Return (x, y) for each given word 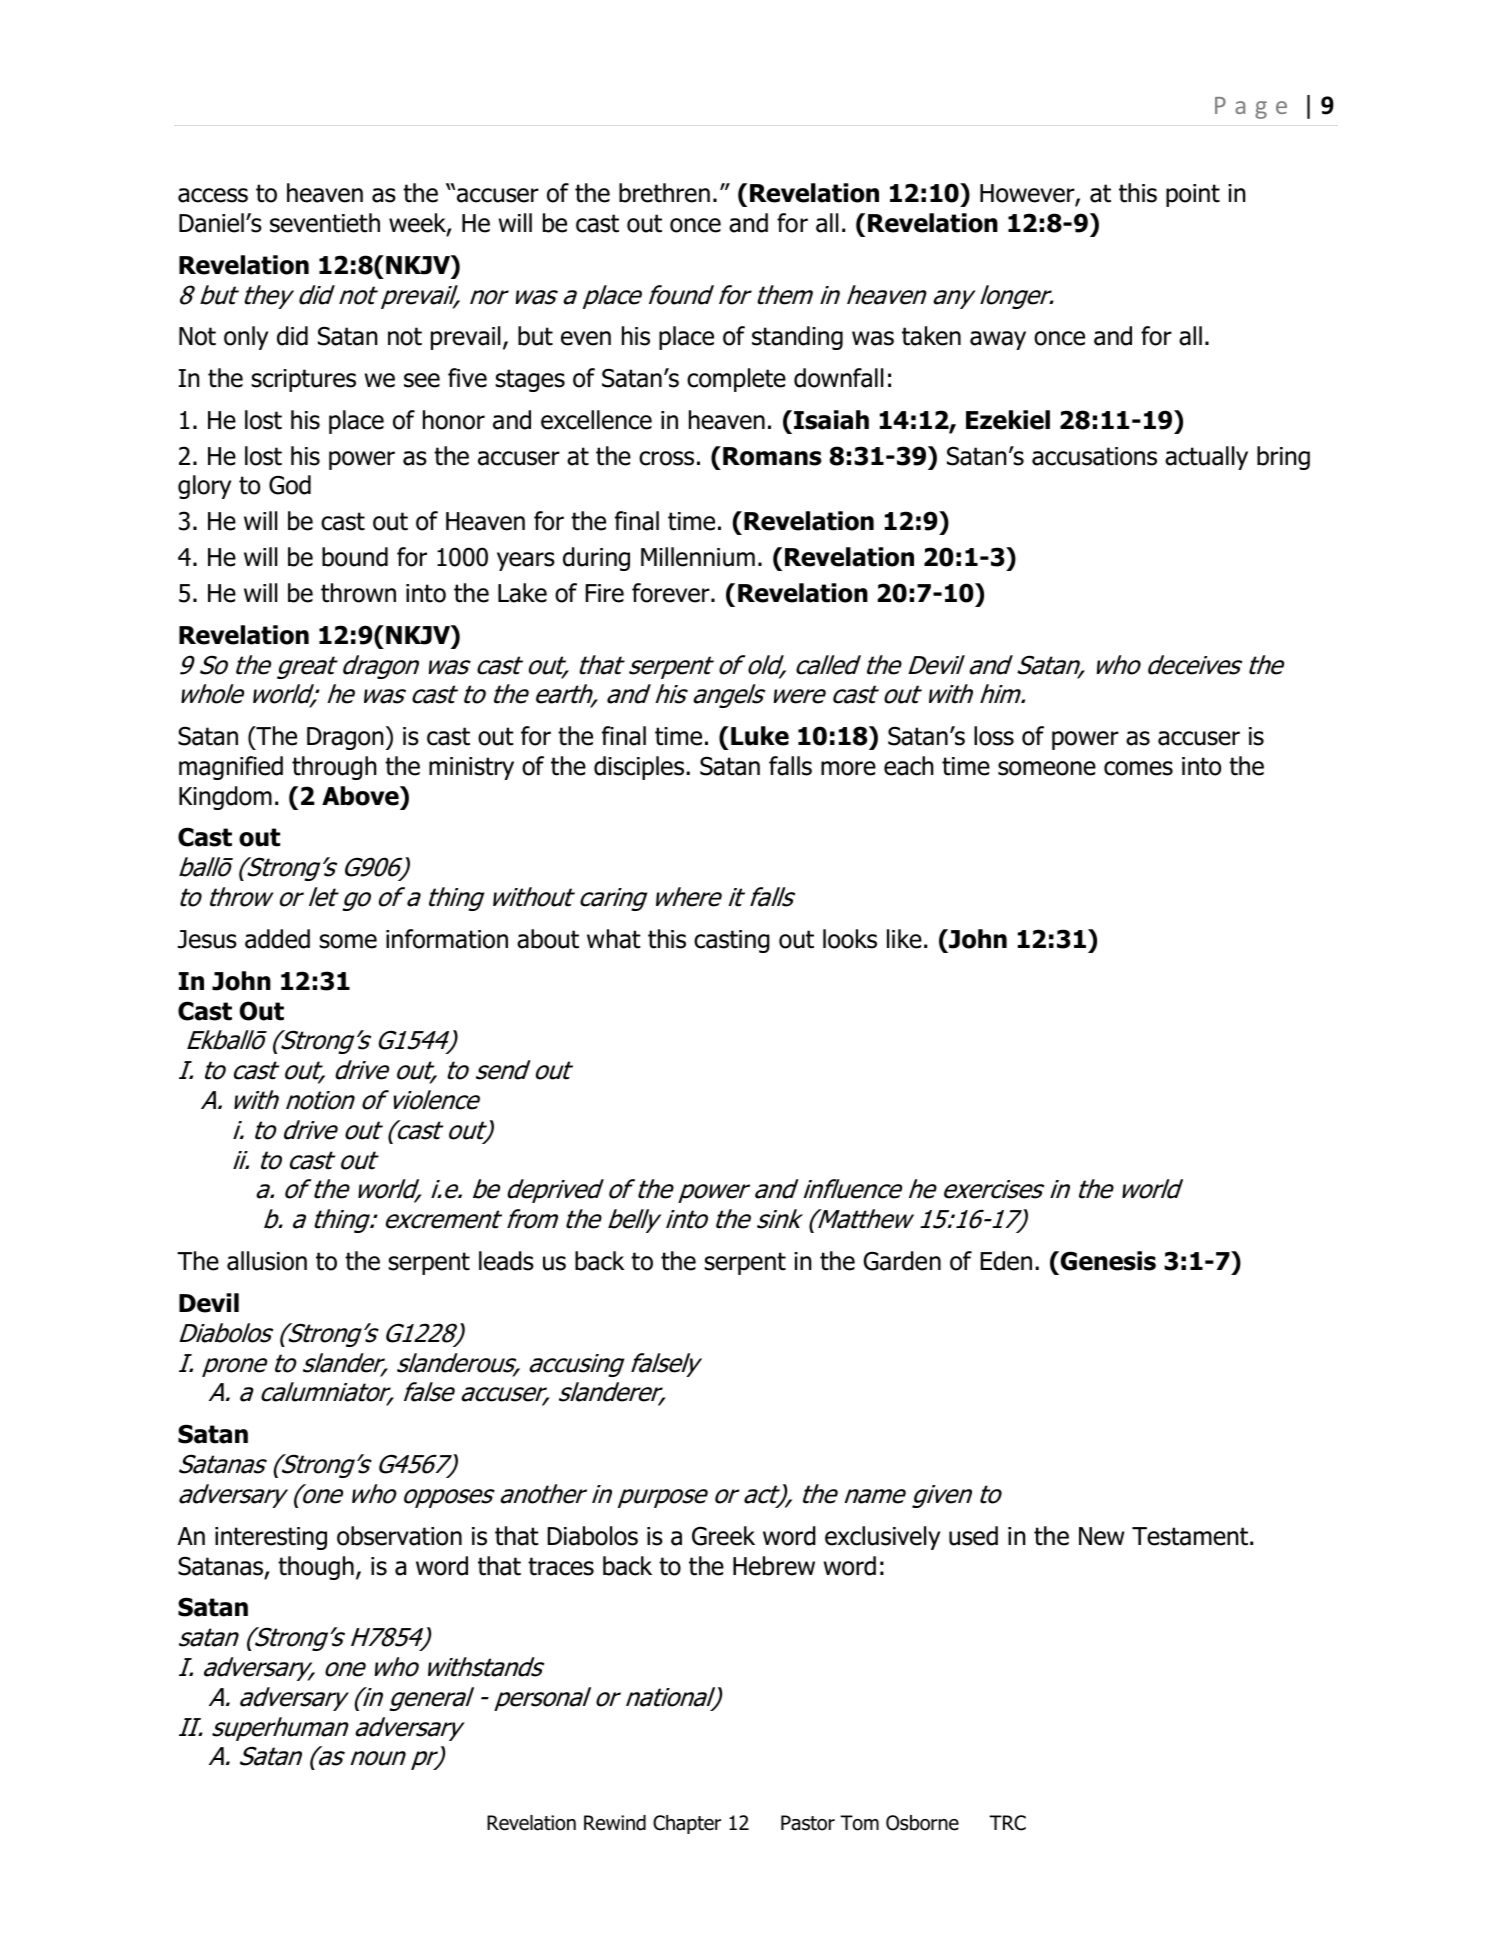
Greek (723, 1536)
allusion (267, 1261)
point (1193, 195)
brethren (664, 193)
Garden (902, 1261)
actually (1206, 458)
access (213, 195)
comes (1138, 768)
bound (355, 557)
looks (850, 939)
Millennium (698, 557)
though (316, 1568)
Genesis (1107, 1261)
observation (399, 1536)
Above (361, 796)
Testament (1190, 1536)
